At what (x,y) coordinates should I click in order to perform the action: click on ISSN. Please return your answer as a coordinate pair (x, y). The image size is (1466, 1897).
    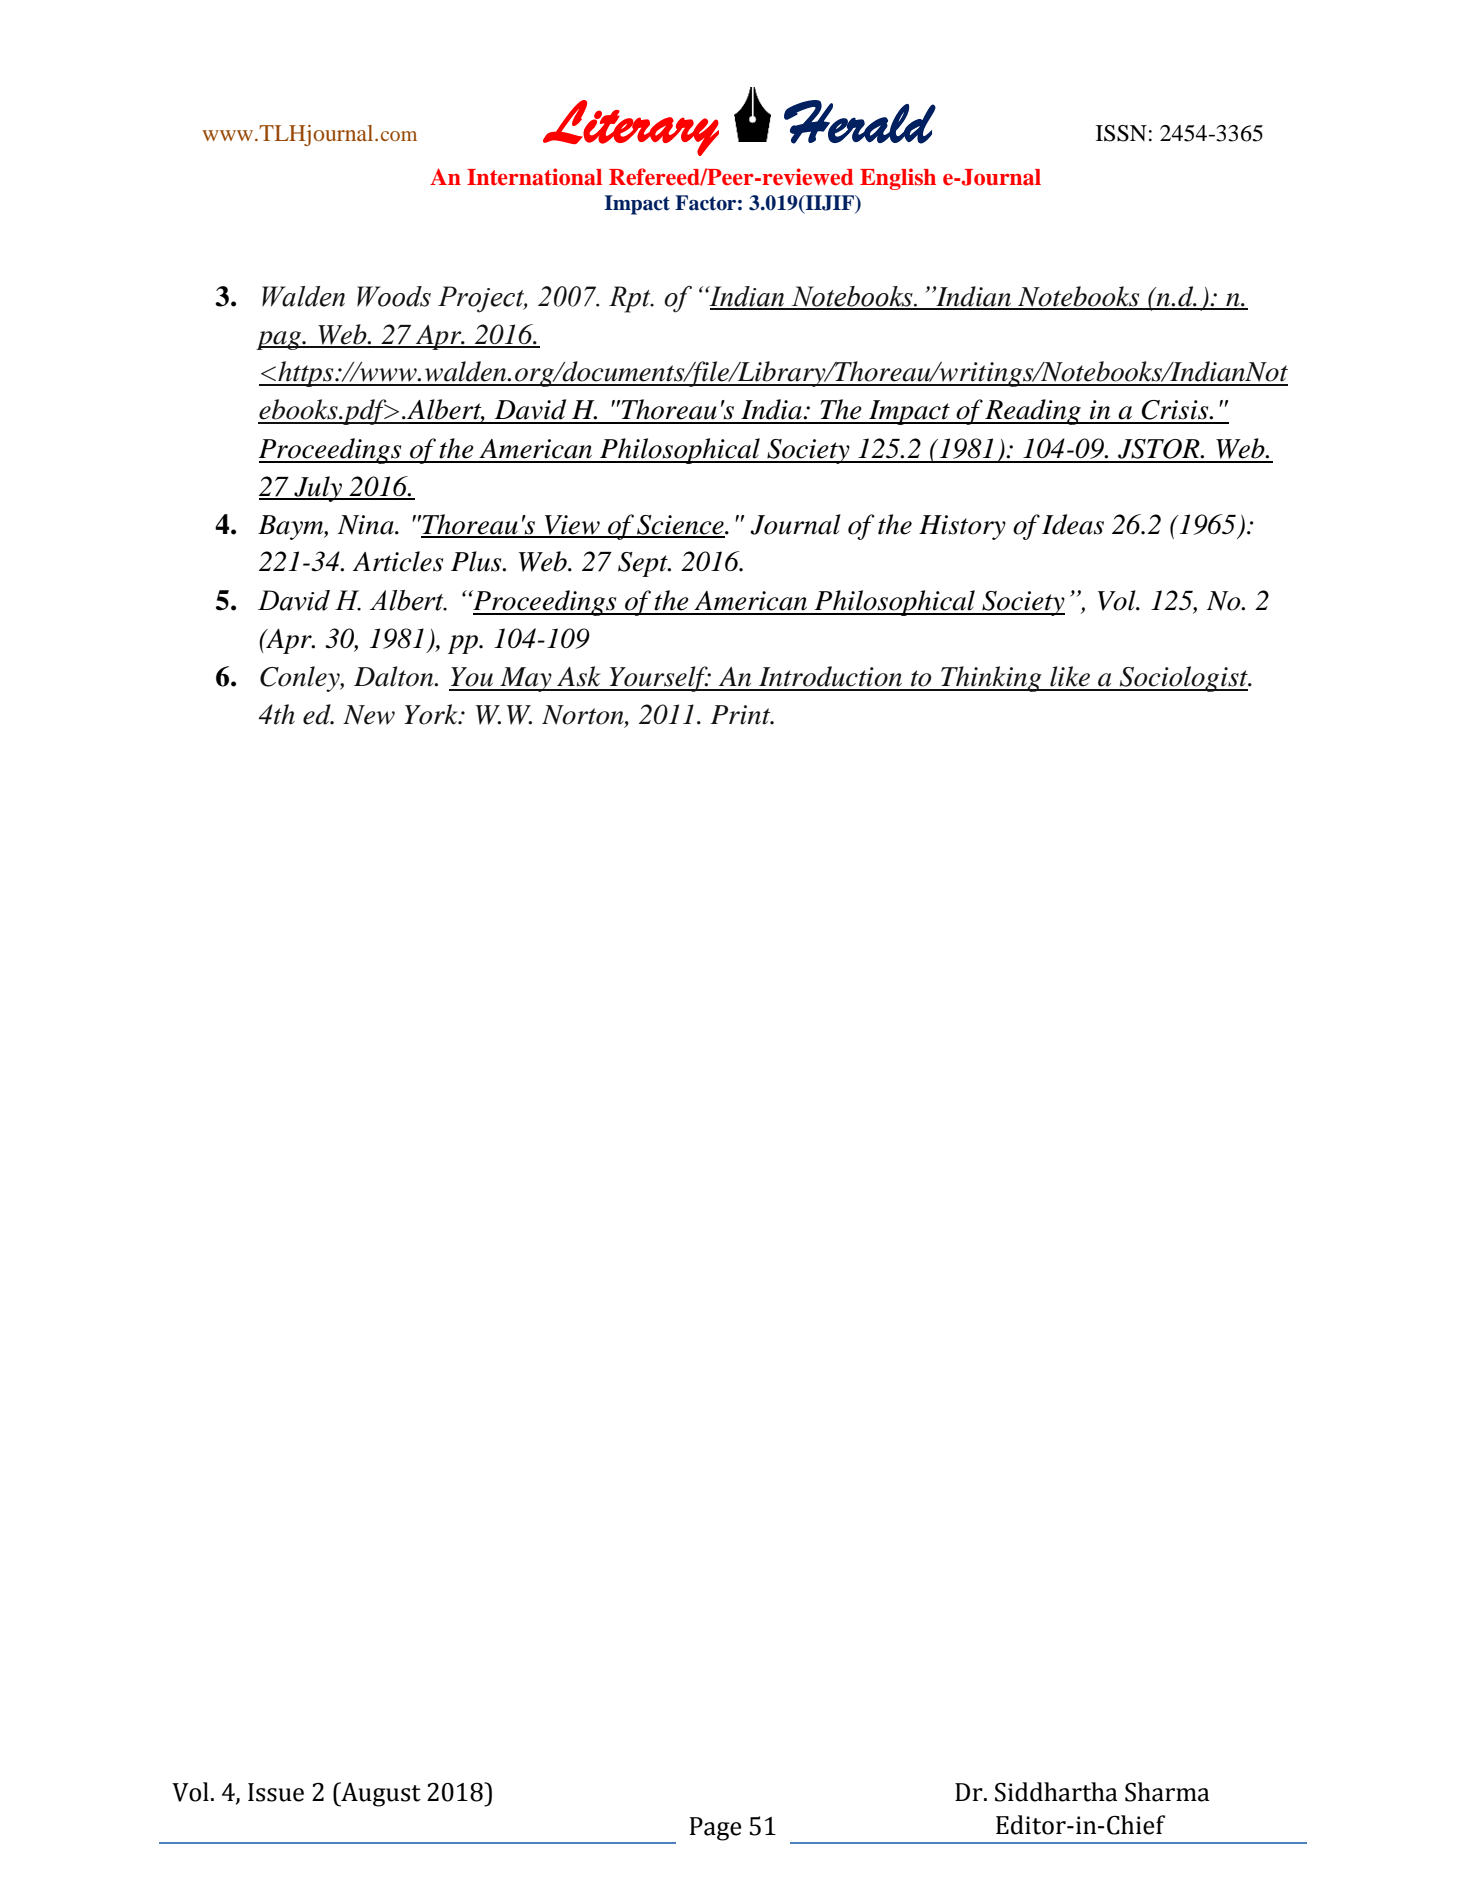
    Looking at the image, I should click on (1121, 133).
